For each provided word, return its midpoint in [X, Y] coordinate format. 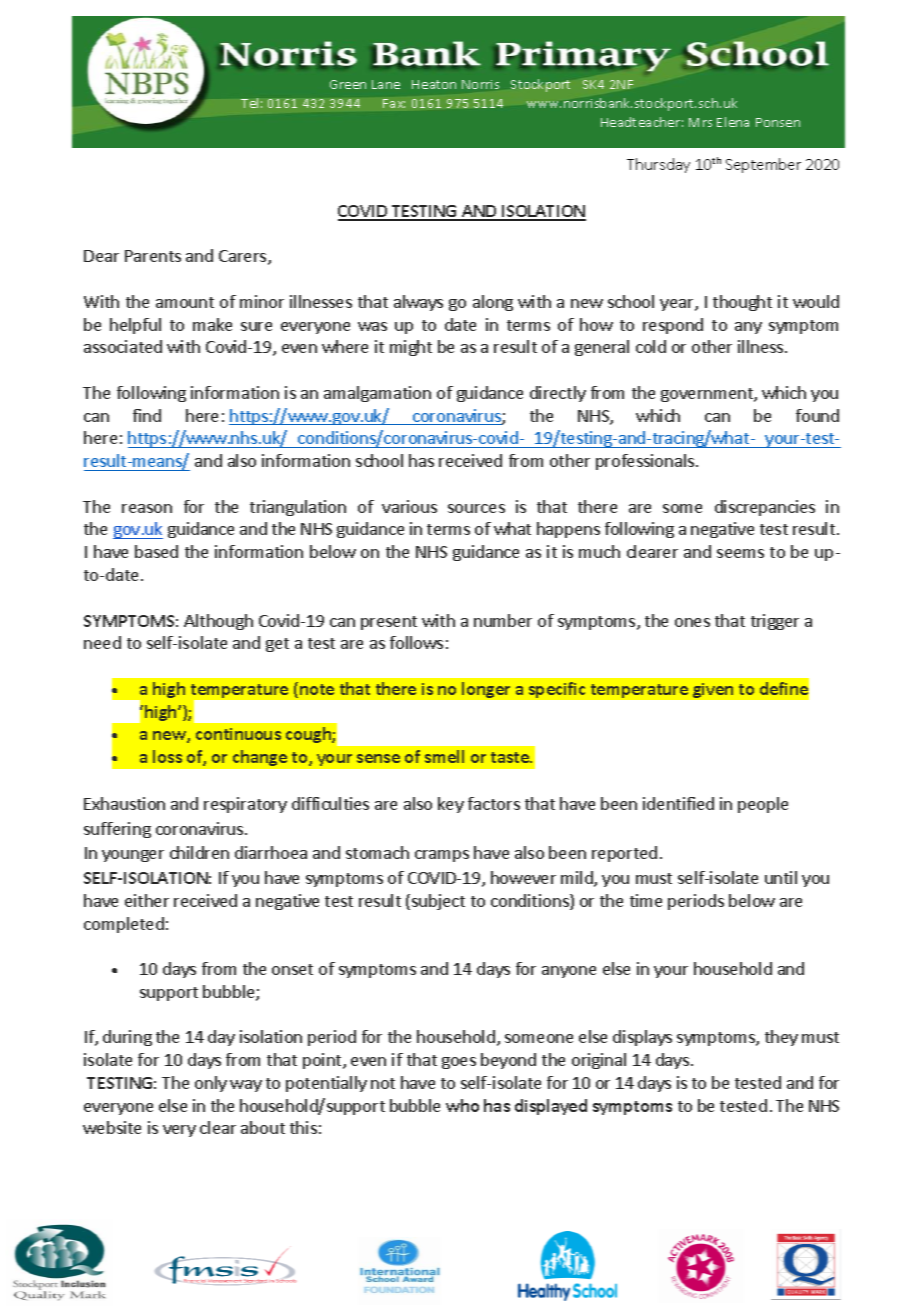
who [462, 1105]
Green [348, 84]
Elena [733, 122]
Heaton [434, 84]
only [211, 1084]
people [763, 805]
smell [444, 756]
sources [476, 508]
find [147, 415]
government [708, 395]
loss [167, 756]
